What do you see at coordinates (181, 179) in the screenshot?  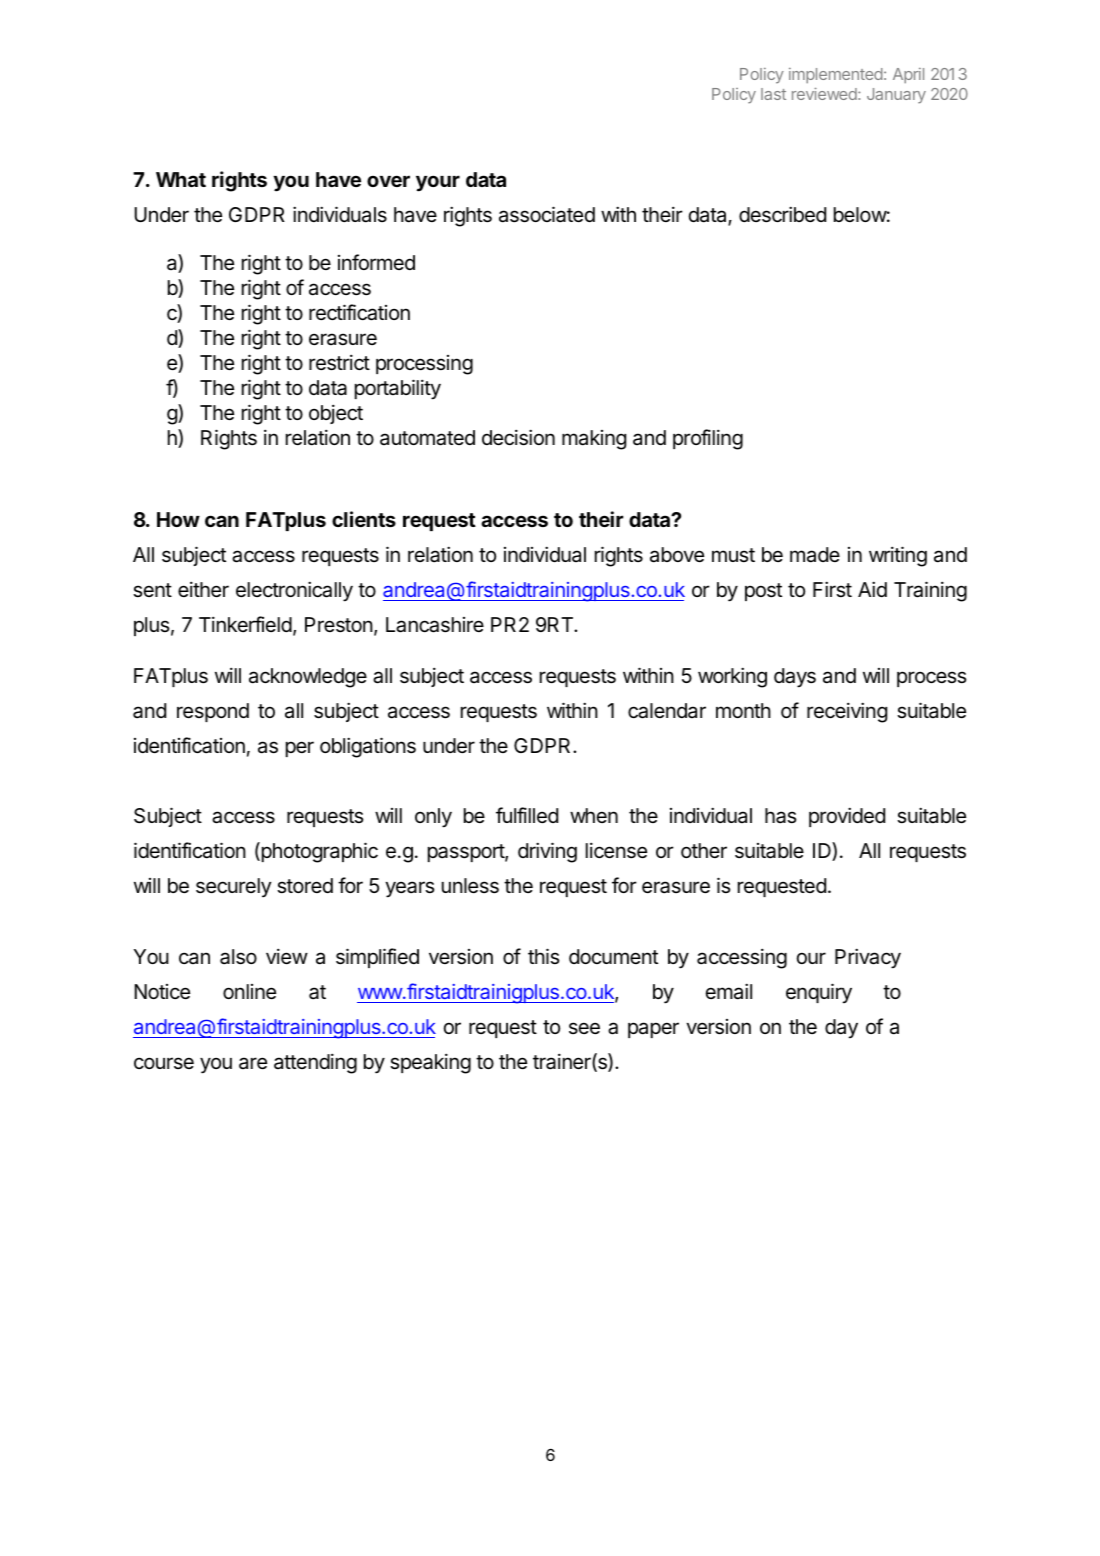 I see `What` at bounding box center [181, 179].
